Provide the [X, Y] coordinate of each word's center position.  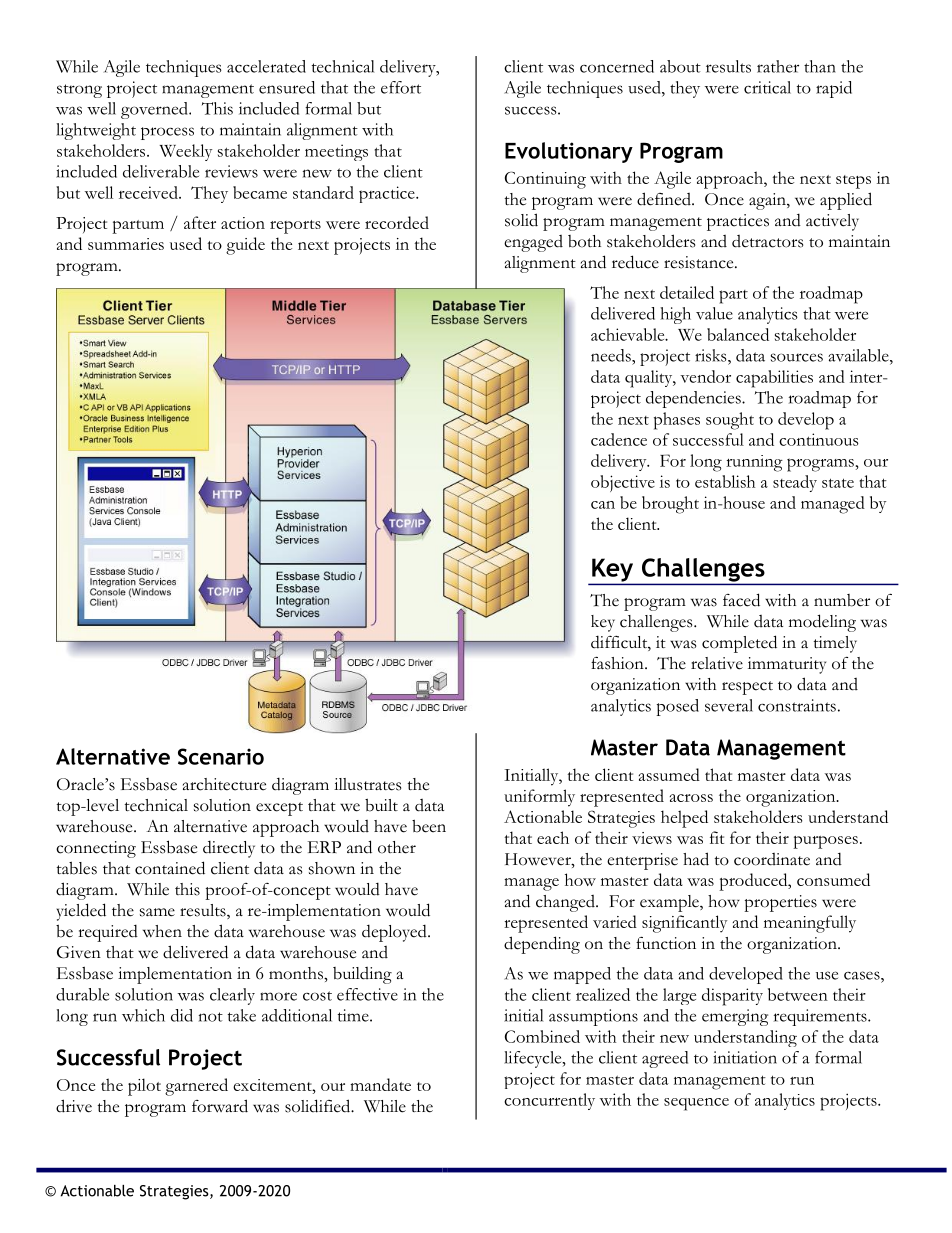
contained [170, 868]
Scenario [221, 756]
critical [767, 87]
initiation [745, 1057]
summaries [126, 244]
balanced [738, 334]
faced [741, 600]
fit [717, 837]
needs [612, 355]
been [429, 826]
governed [155, 110]
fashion [618, 663]
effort [401, 87]
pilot [144, 1087]
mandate [380, 1084]
